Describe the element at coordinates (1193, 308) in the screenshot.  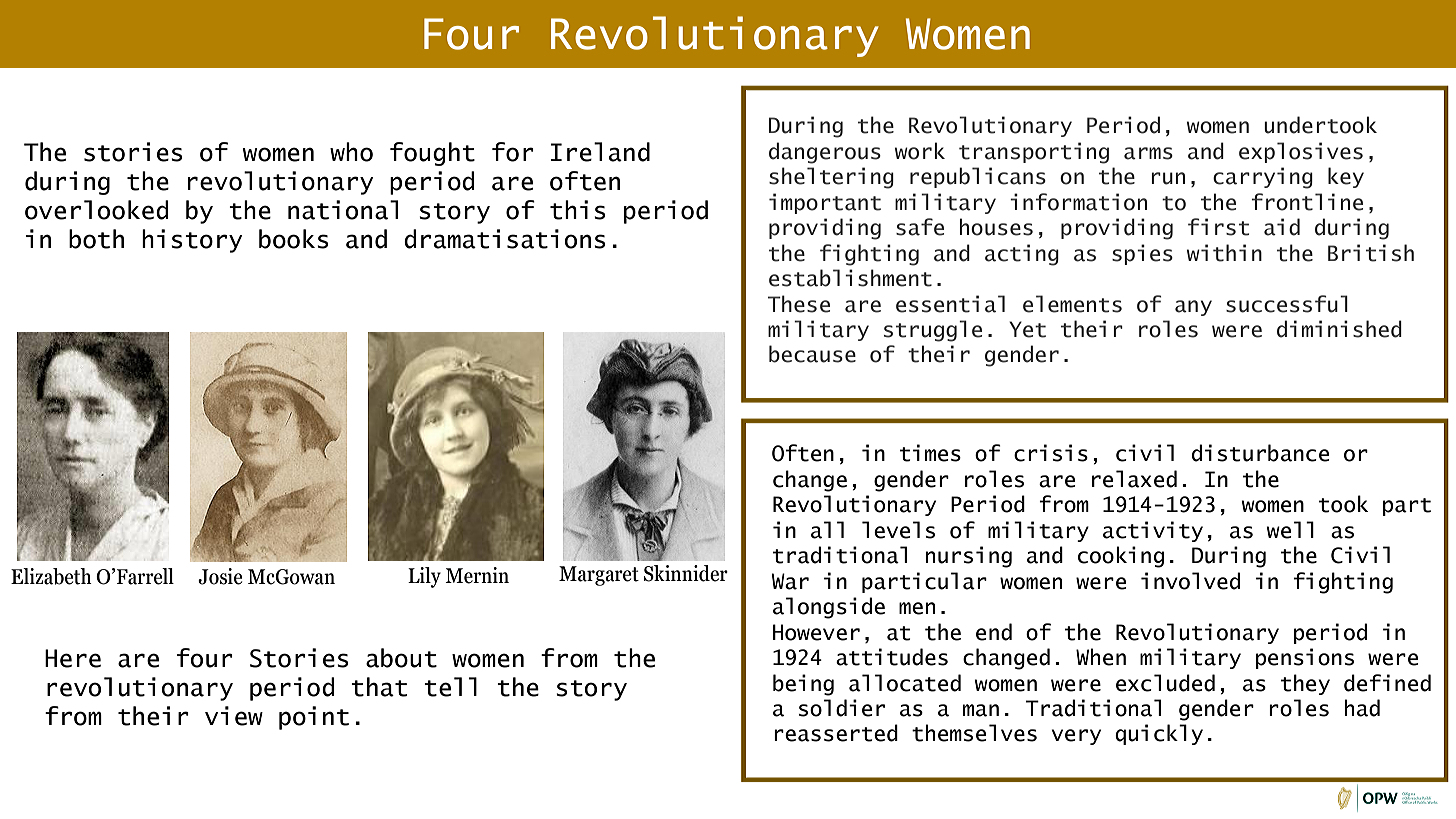
I see `any` at that location.
